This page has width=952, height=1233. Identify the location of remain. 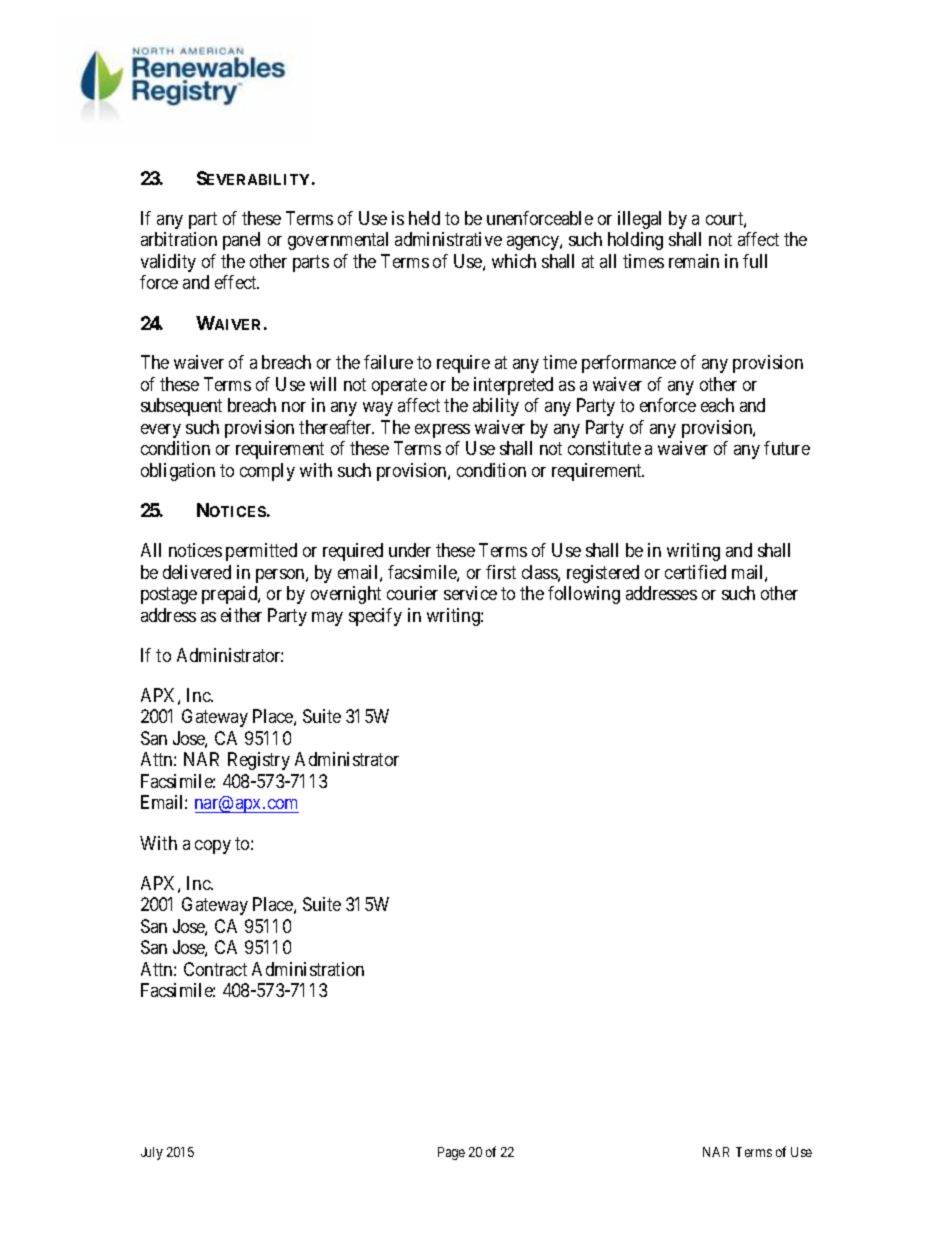
(694, 261).
